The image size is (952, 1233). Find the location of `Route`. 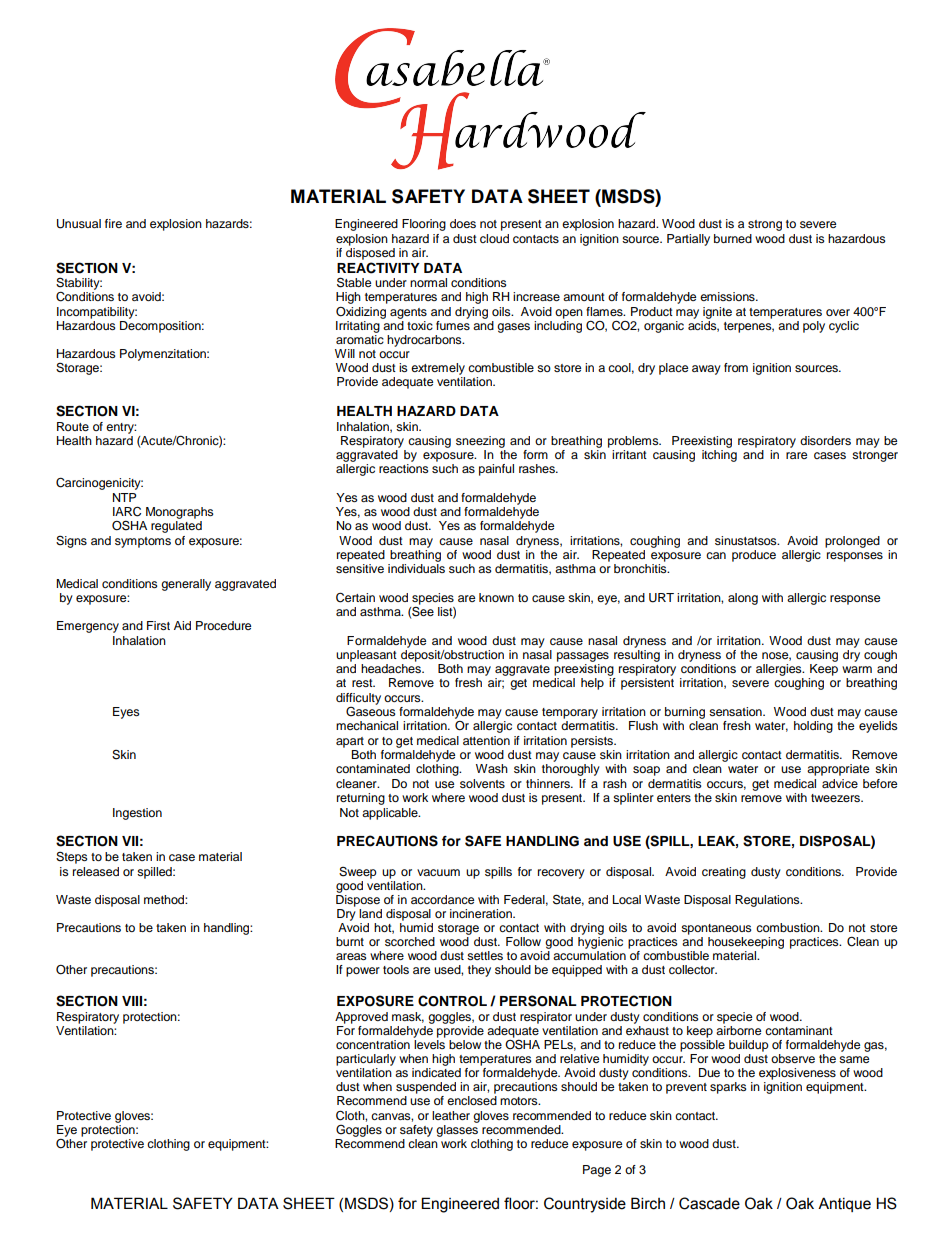

Route is located at coordinates (73, 426).
